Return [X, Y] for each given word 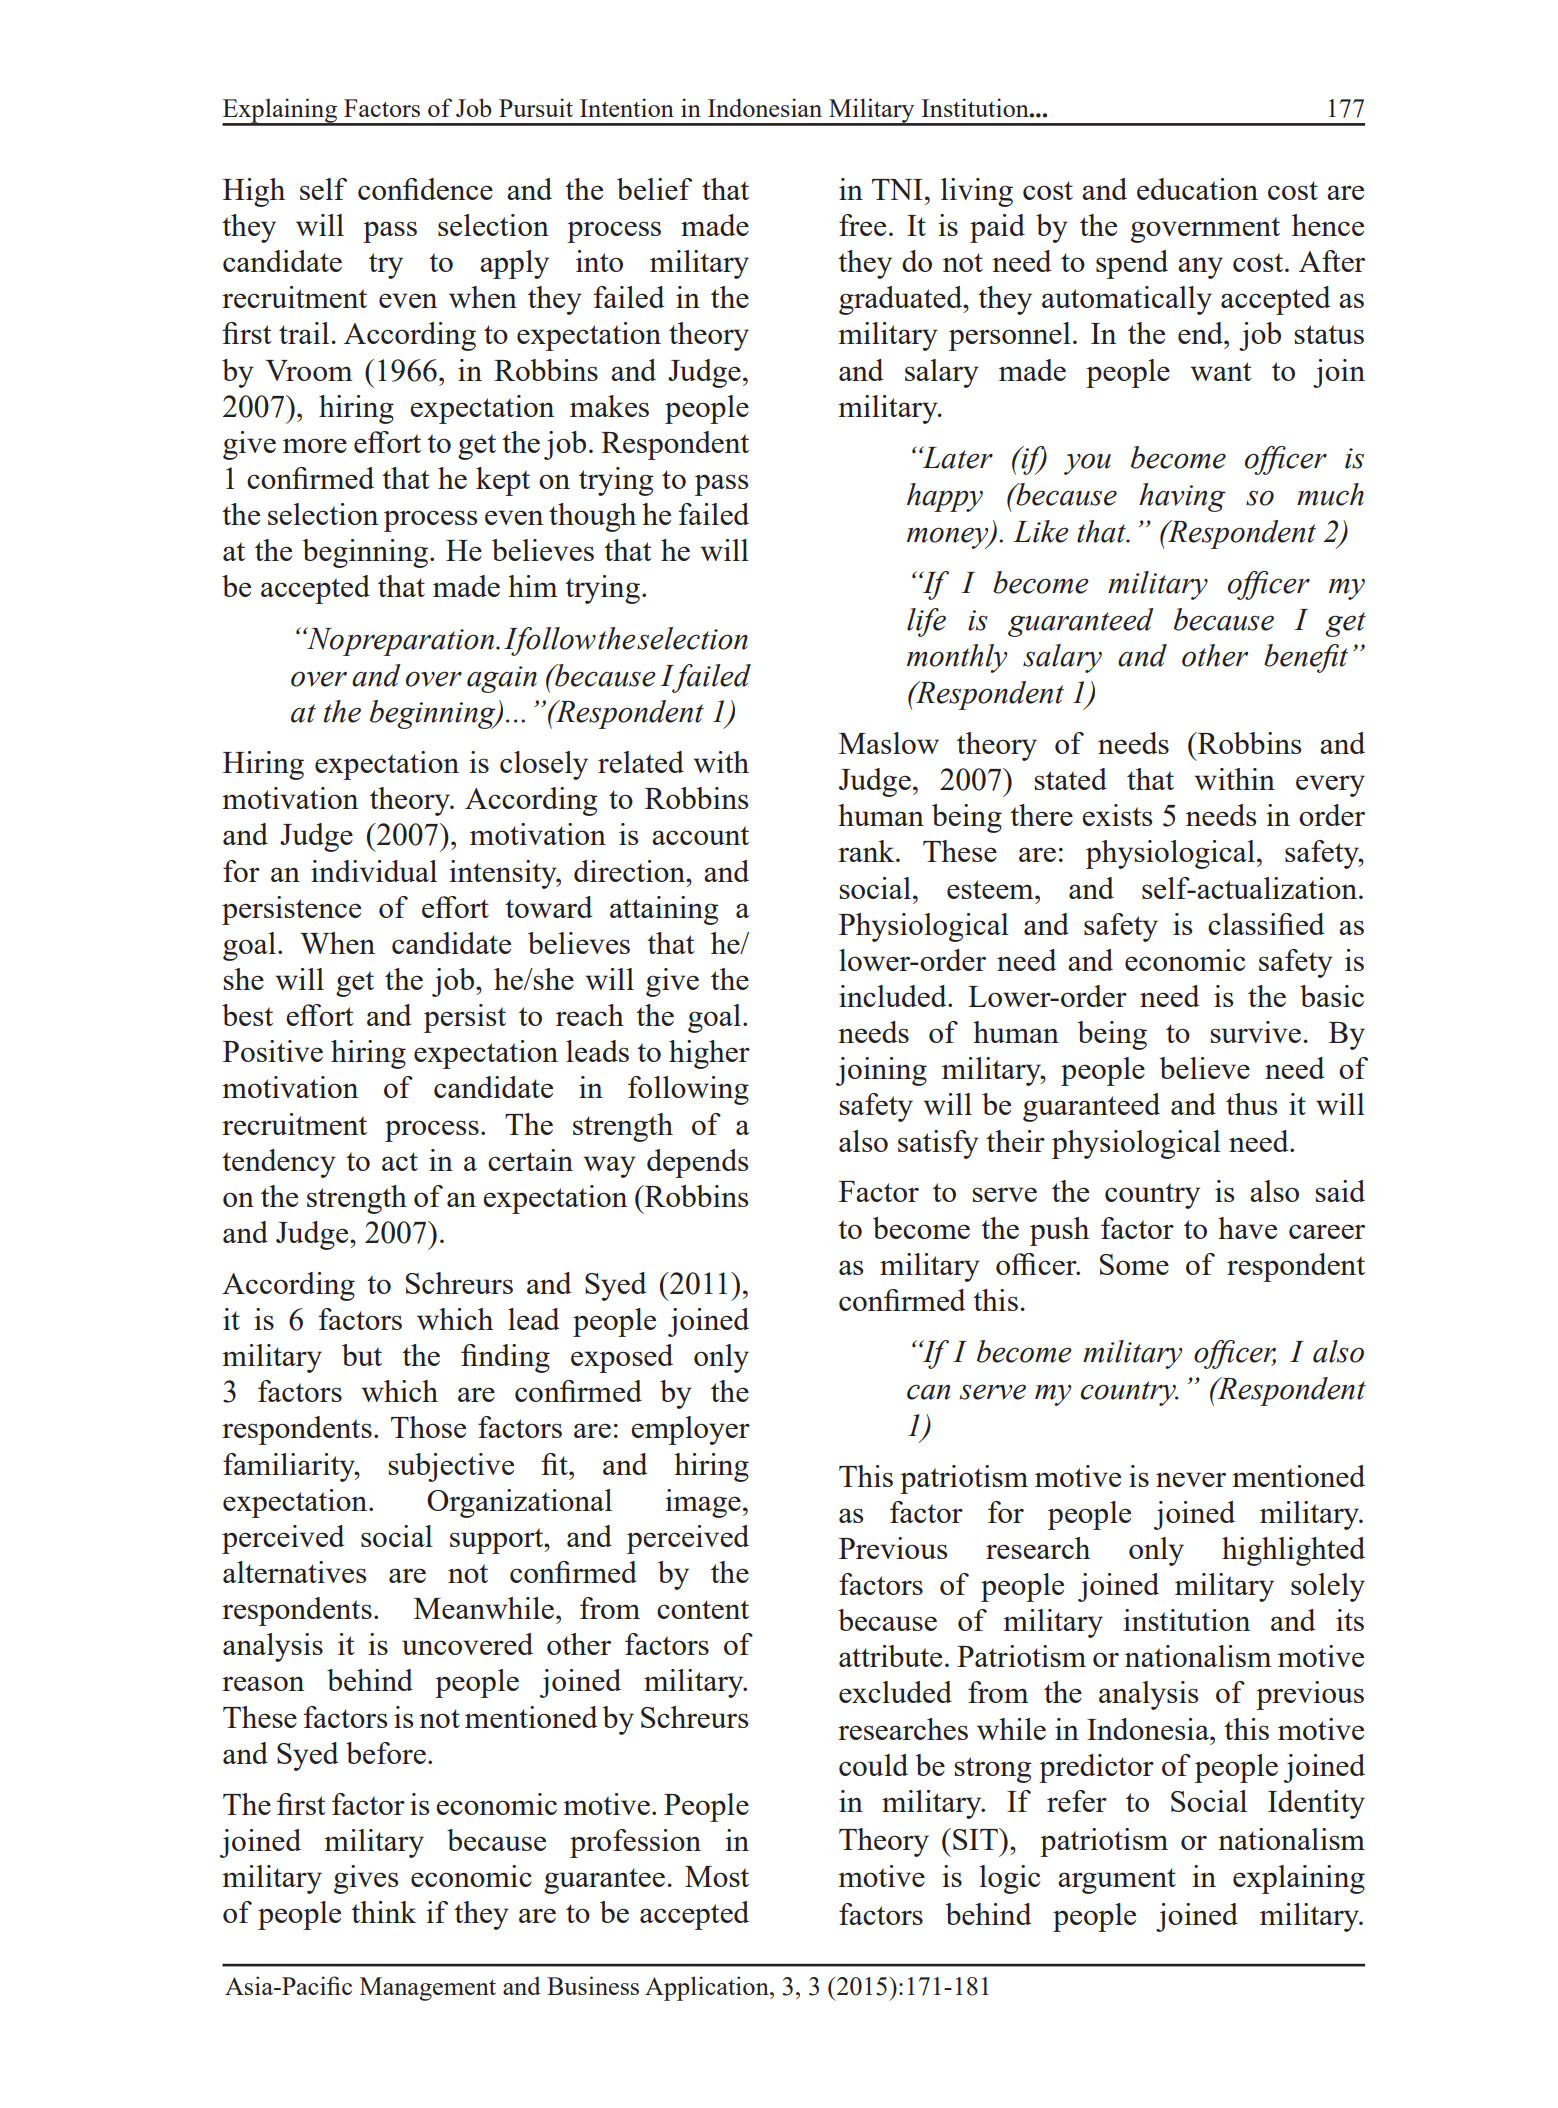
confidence [425, 189]
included [894, 996]
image [703, 1503]
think [383, 1912]
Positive [273, 1051]
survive [1255, 1032]
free [862, 225]
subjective [451, 1467]
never [1191, 1479]
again [502, 679]
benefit [1306, 658]
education [1197, 189]
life [926, 622]
